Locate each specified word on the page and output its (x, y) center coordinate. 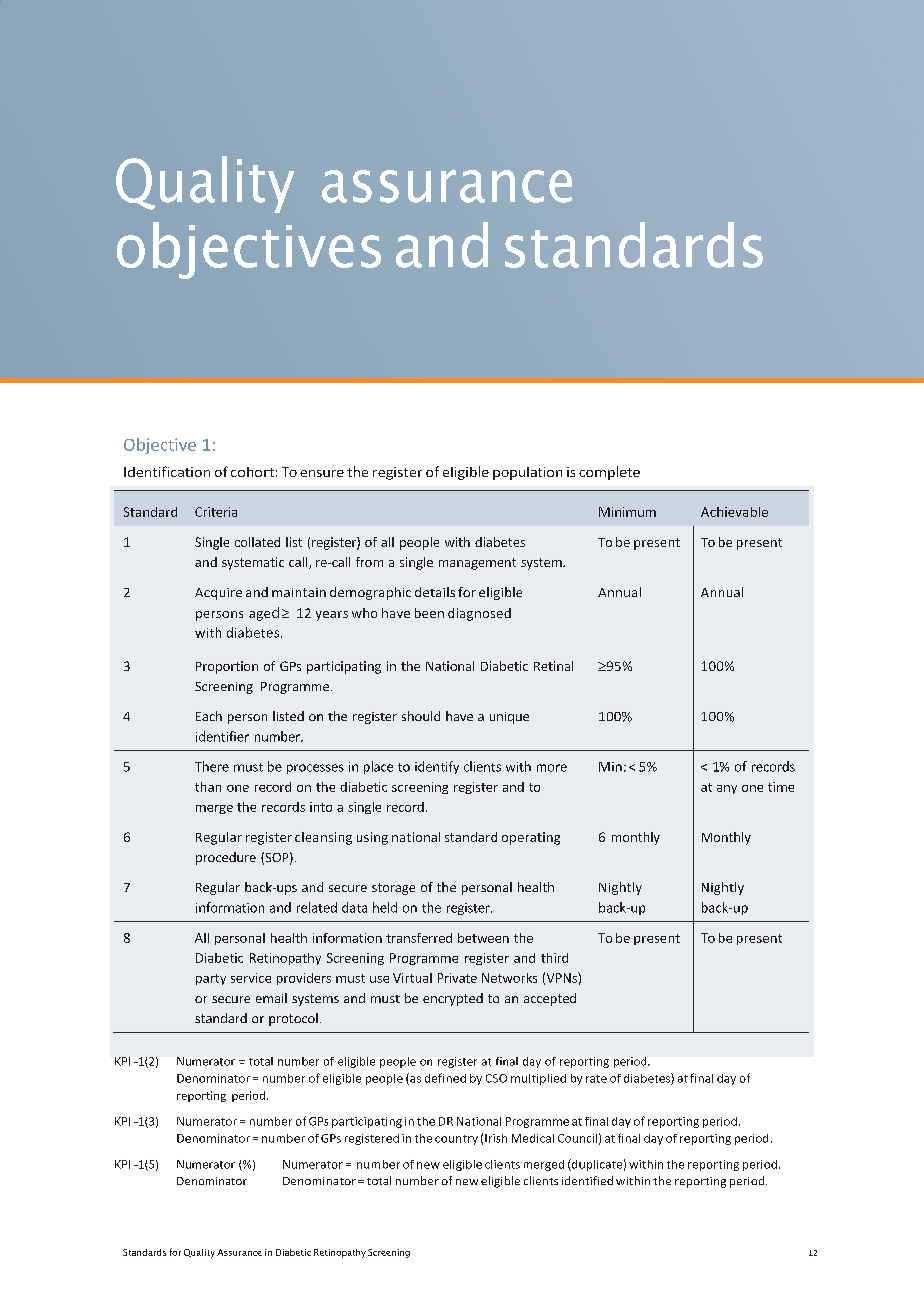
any (727, 789)
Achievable (734, 512)
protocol (293, 1019)
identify (437, 767)
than (208, 787)
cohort (252, 472)
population (527, 473)
